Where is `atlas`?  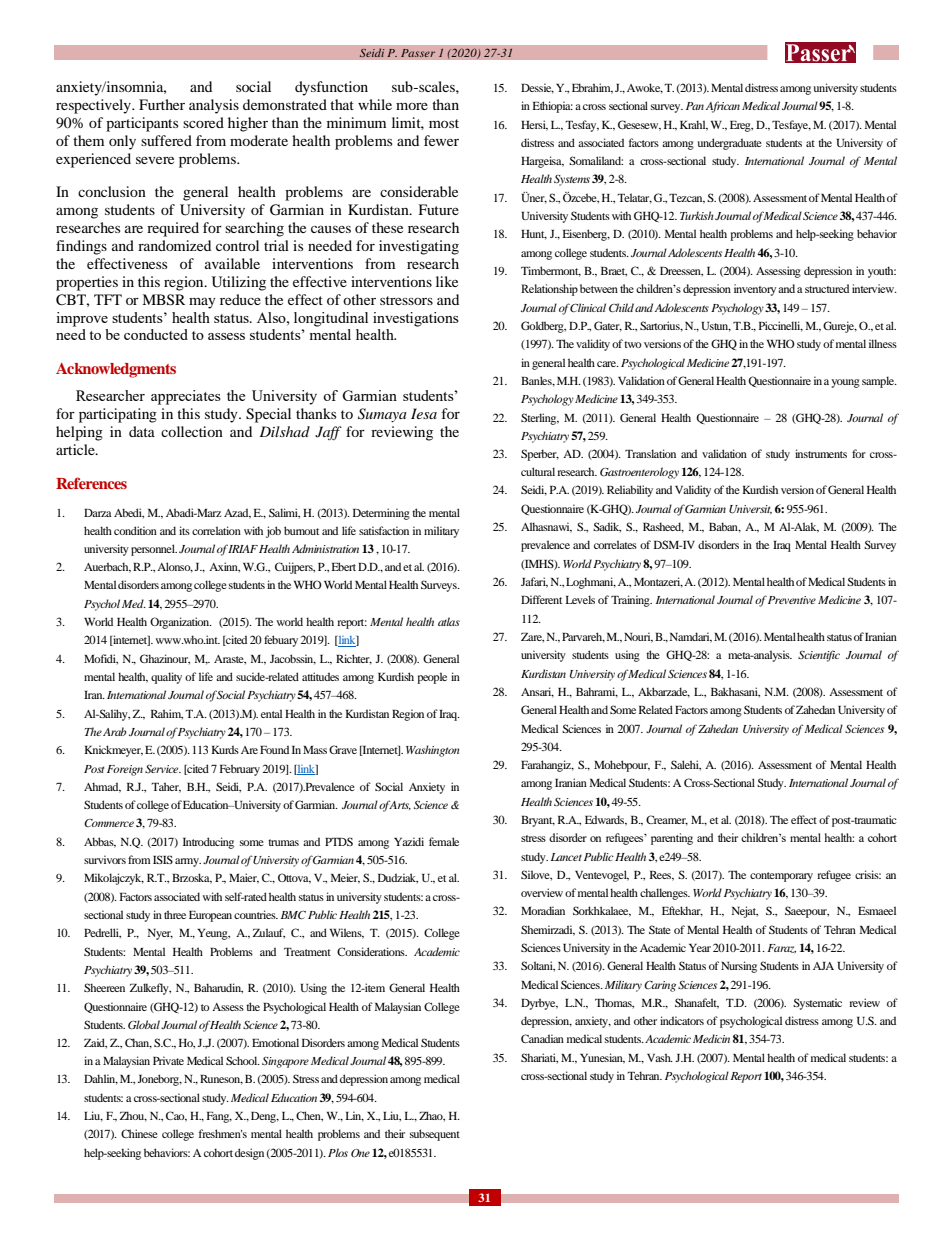
atlas is located at coordinates (449, 621).
